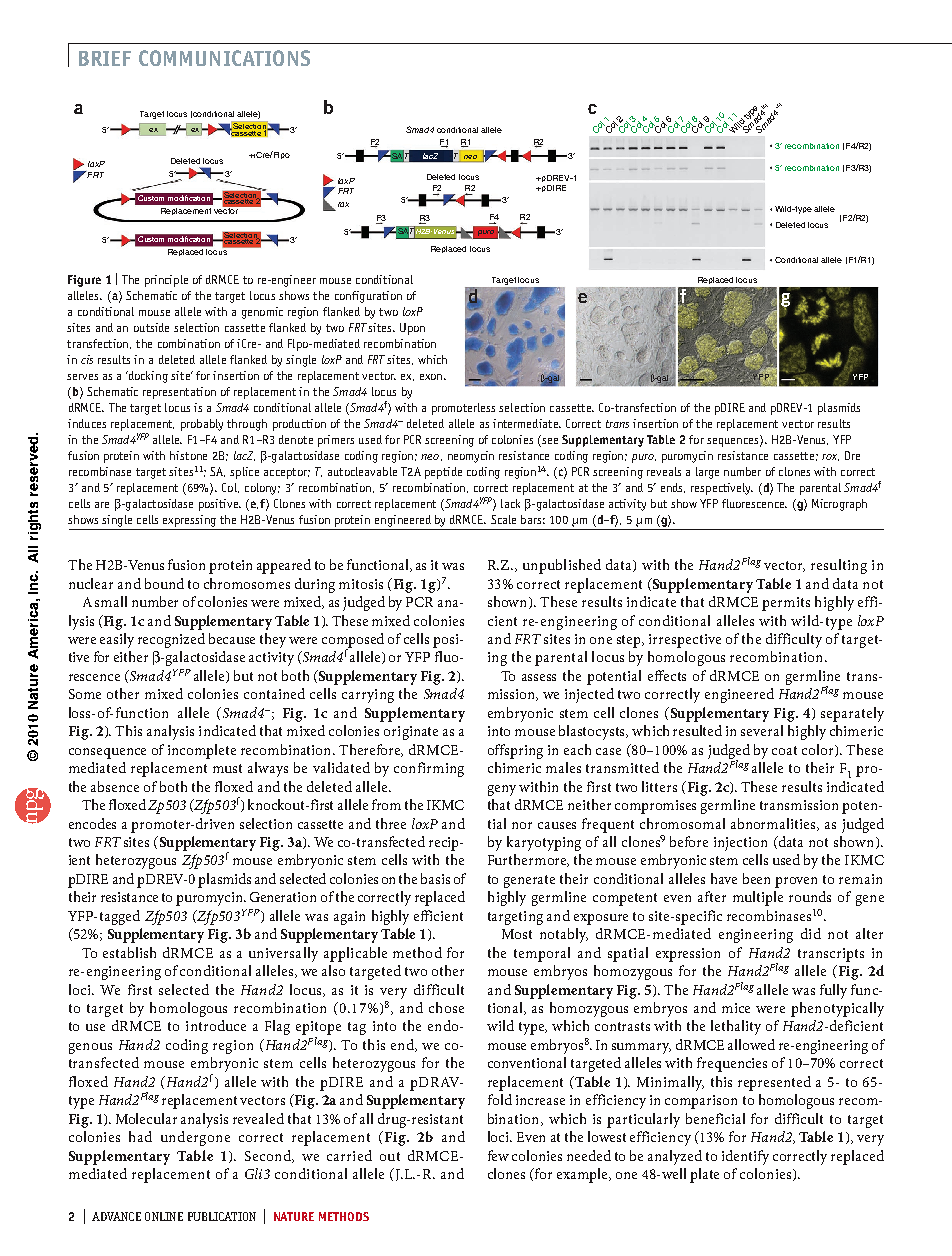 Image resolution: width=952 pixels, height=1256 pixels. What do you see at coordinates (151, 327) in the screenshot?
I see `outside` at bounding box center [151, 327].
